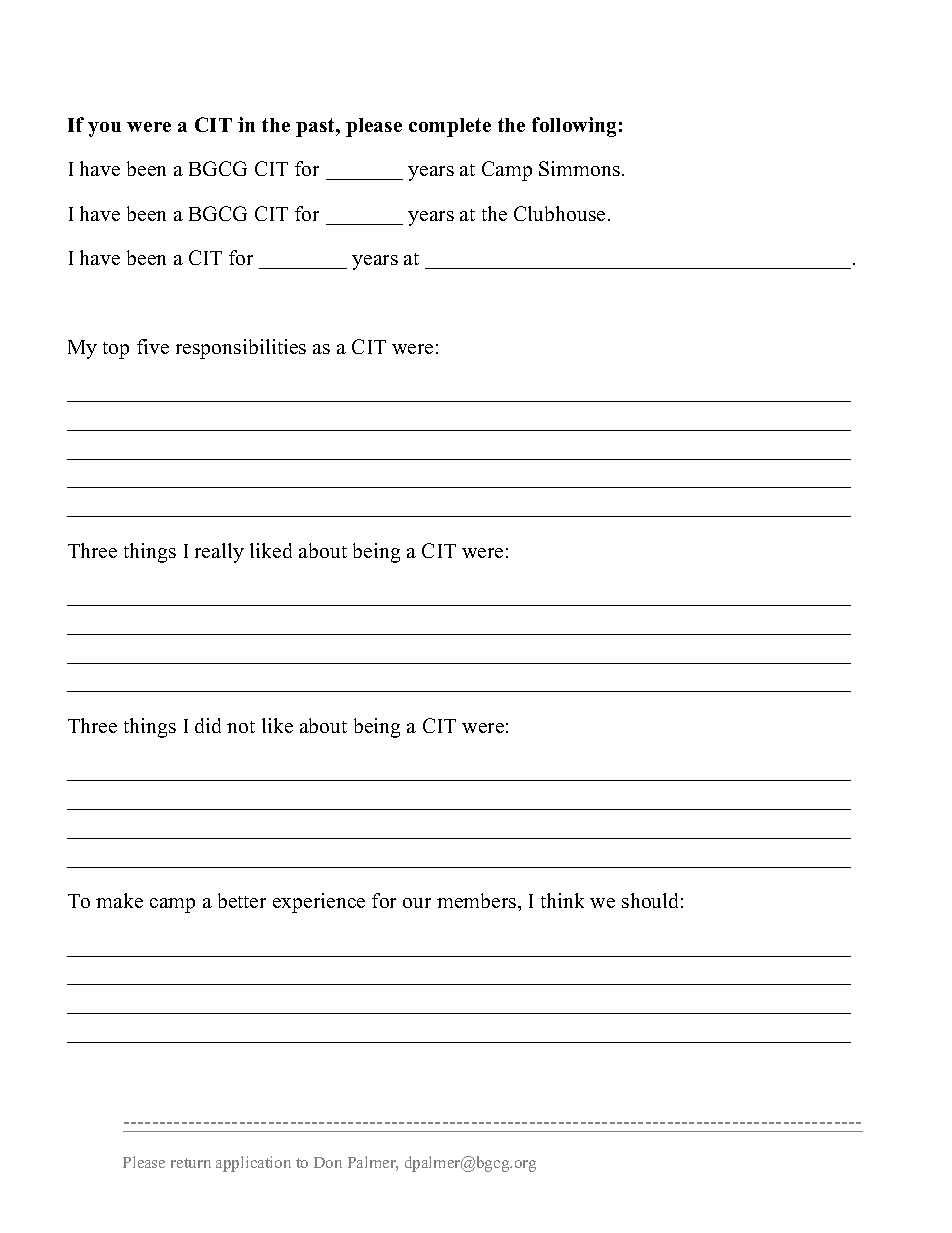  Describe the element at coordinates (478, 900) in the screenshot. I see `members` at that location.
